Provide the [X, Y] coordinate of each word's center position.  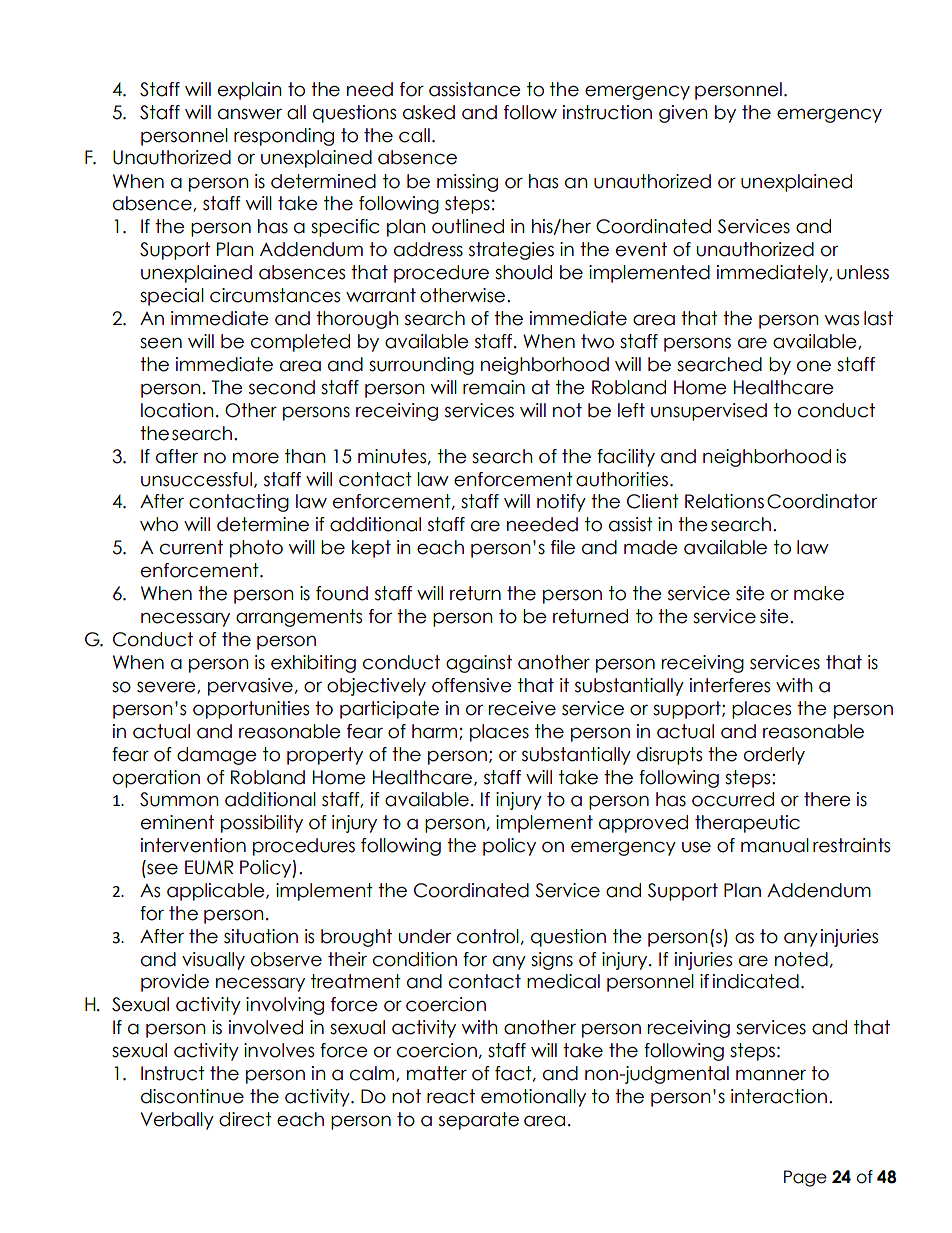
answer [250, 114]
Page [805, 1178]
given [683, 114]
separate [479, 1121]
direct [245, 1119]
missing [467, 183]
